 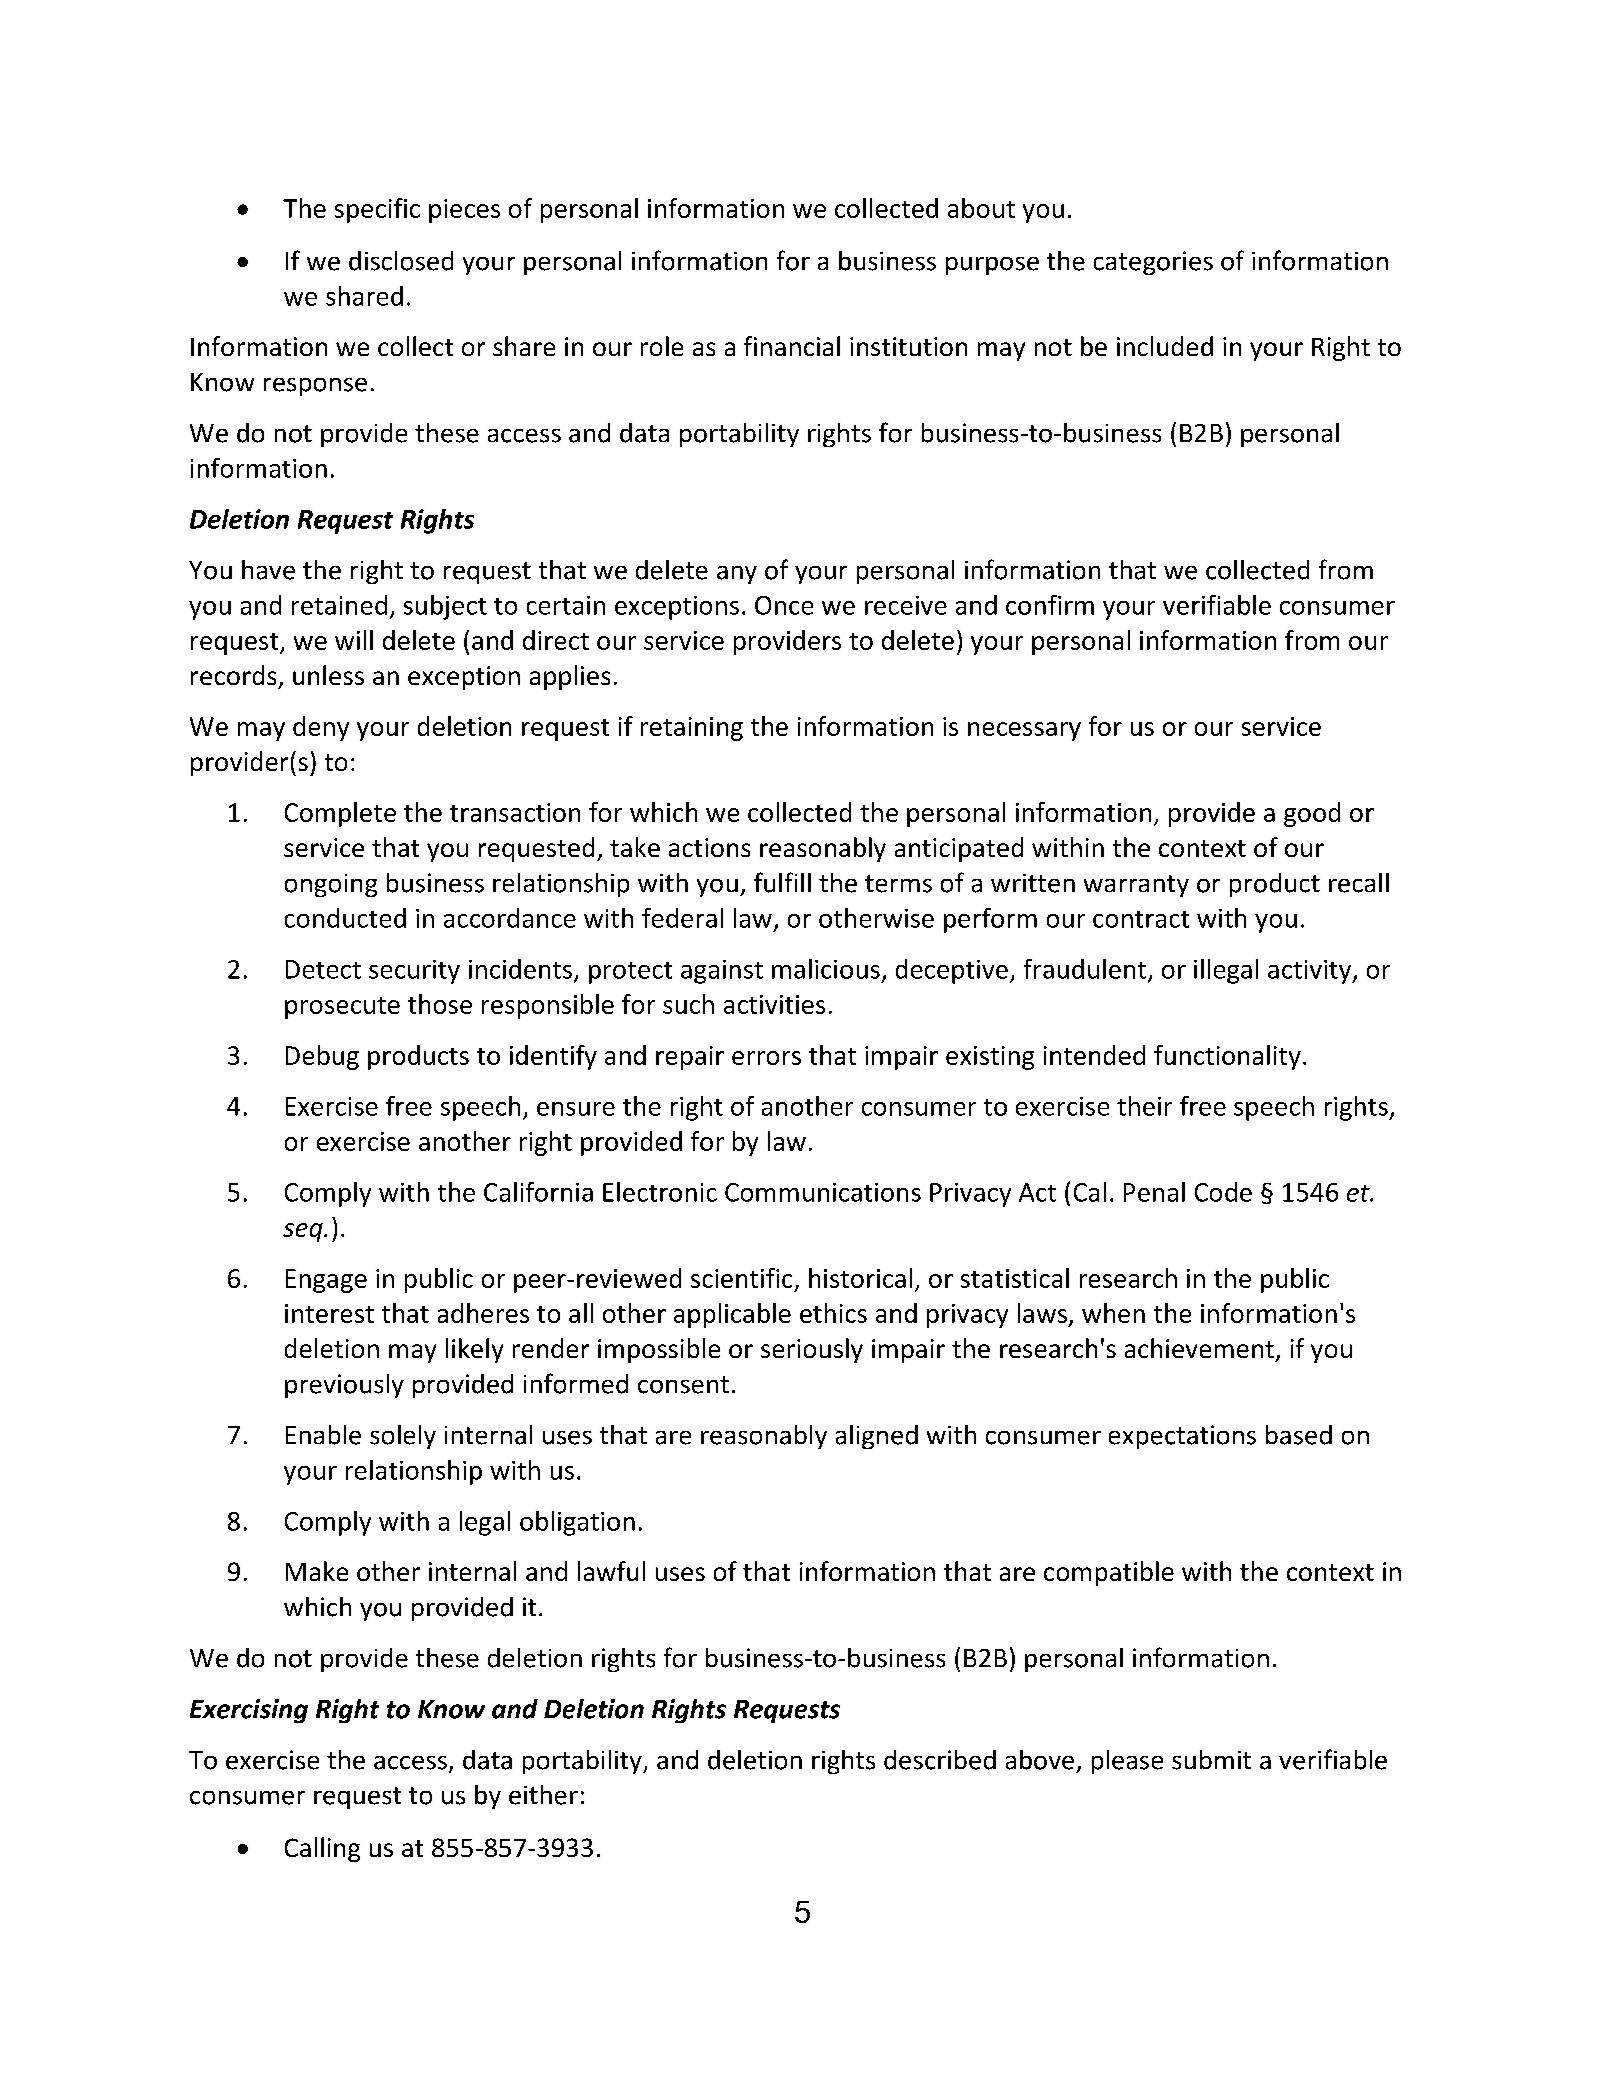 I want to click on categories, so click(x=1153, y=263).
